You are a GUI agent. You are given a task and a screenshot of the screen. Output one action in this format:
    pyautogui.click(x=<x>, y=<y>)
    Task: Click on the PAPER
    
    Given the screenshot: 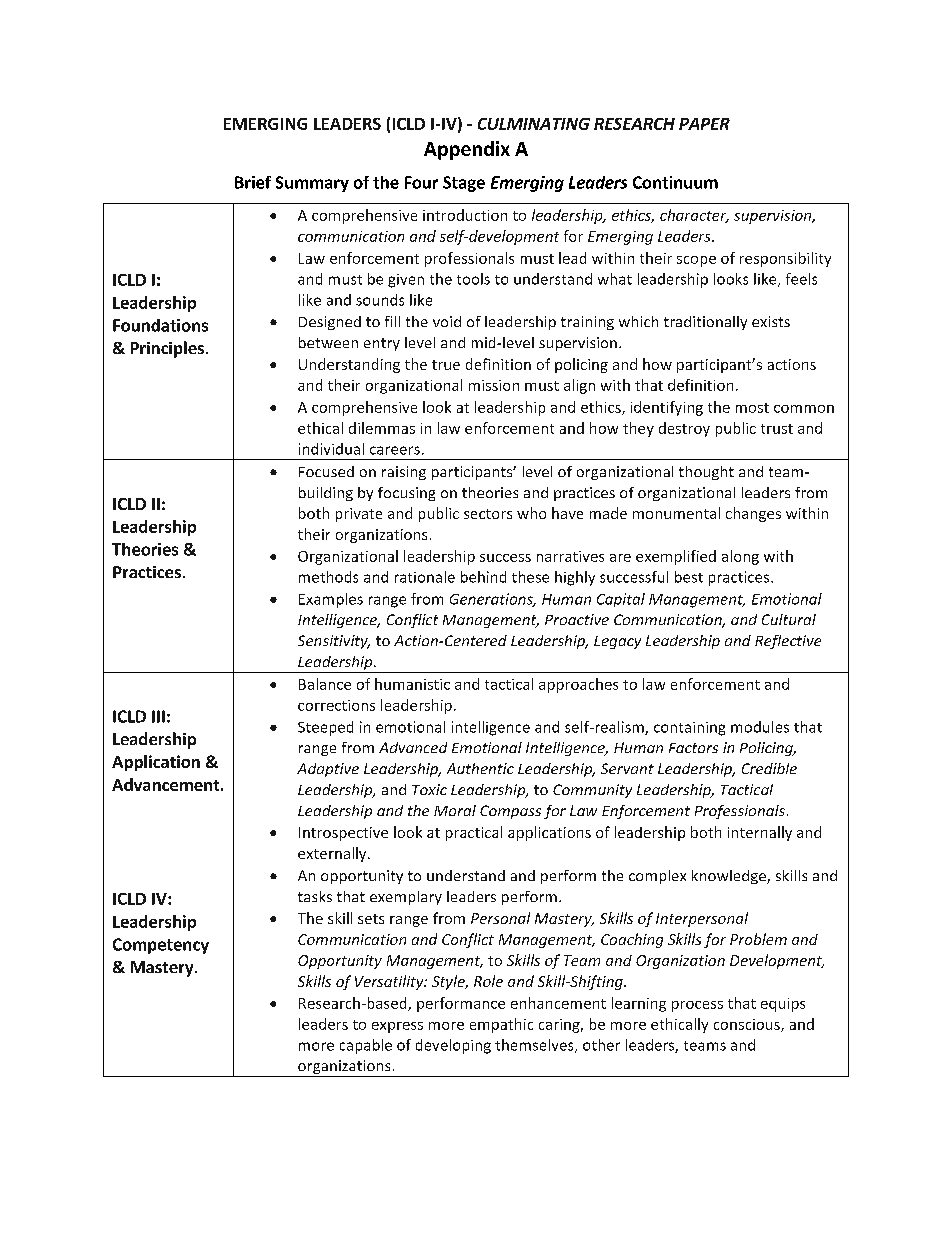 What is the action you would take?
    pyautogui.click(x=704, y=124)
